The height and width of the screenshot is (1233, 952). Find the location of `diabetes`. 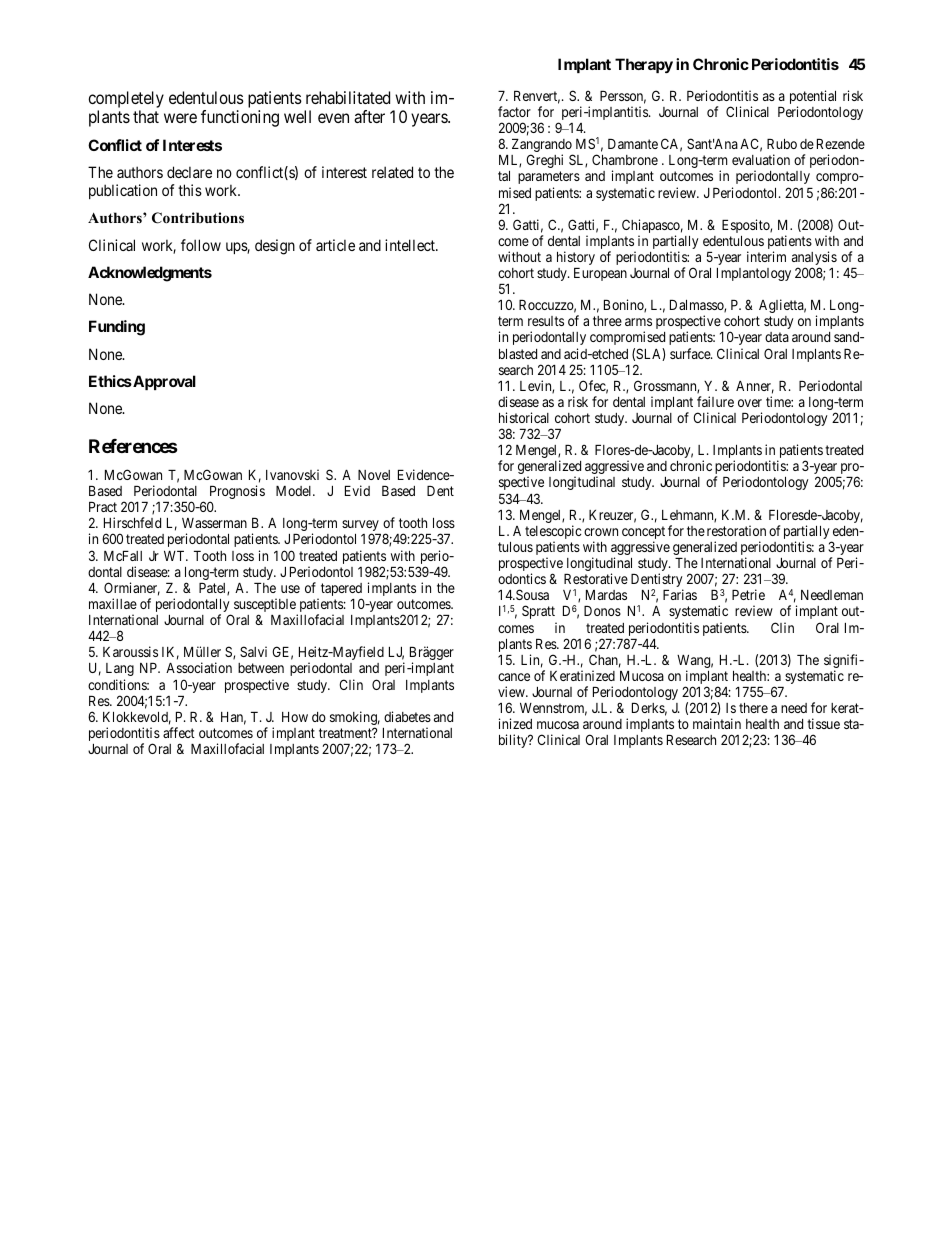

diabetes is located at coordinates (407, 716).
